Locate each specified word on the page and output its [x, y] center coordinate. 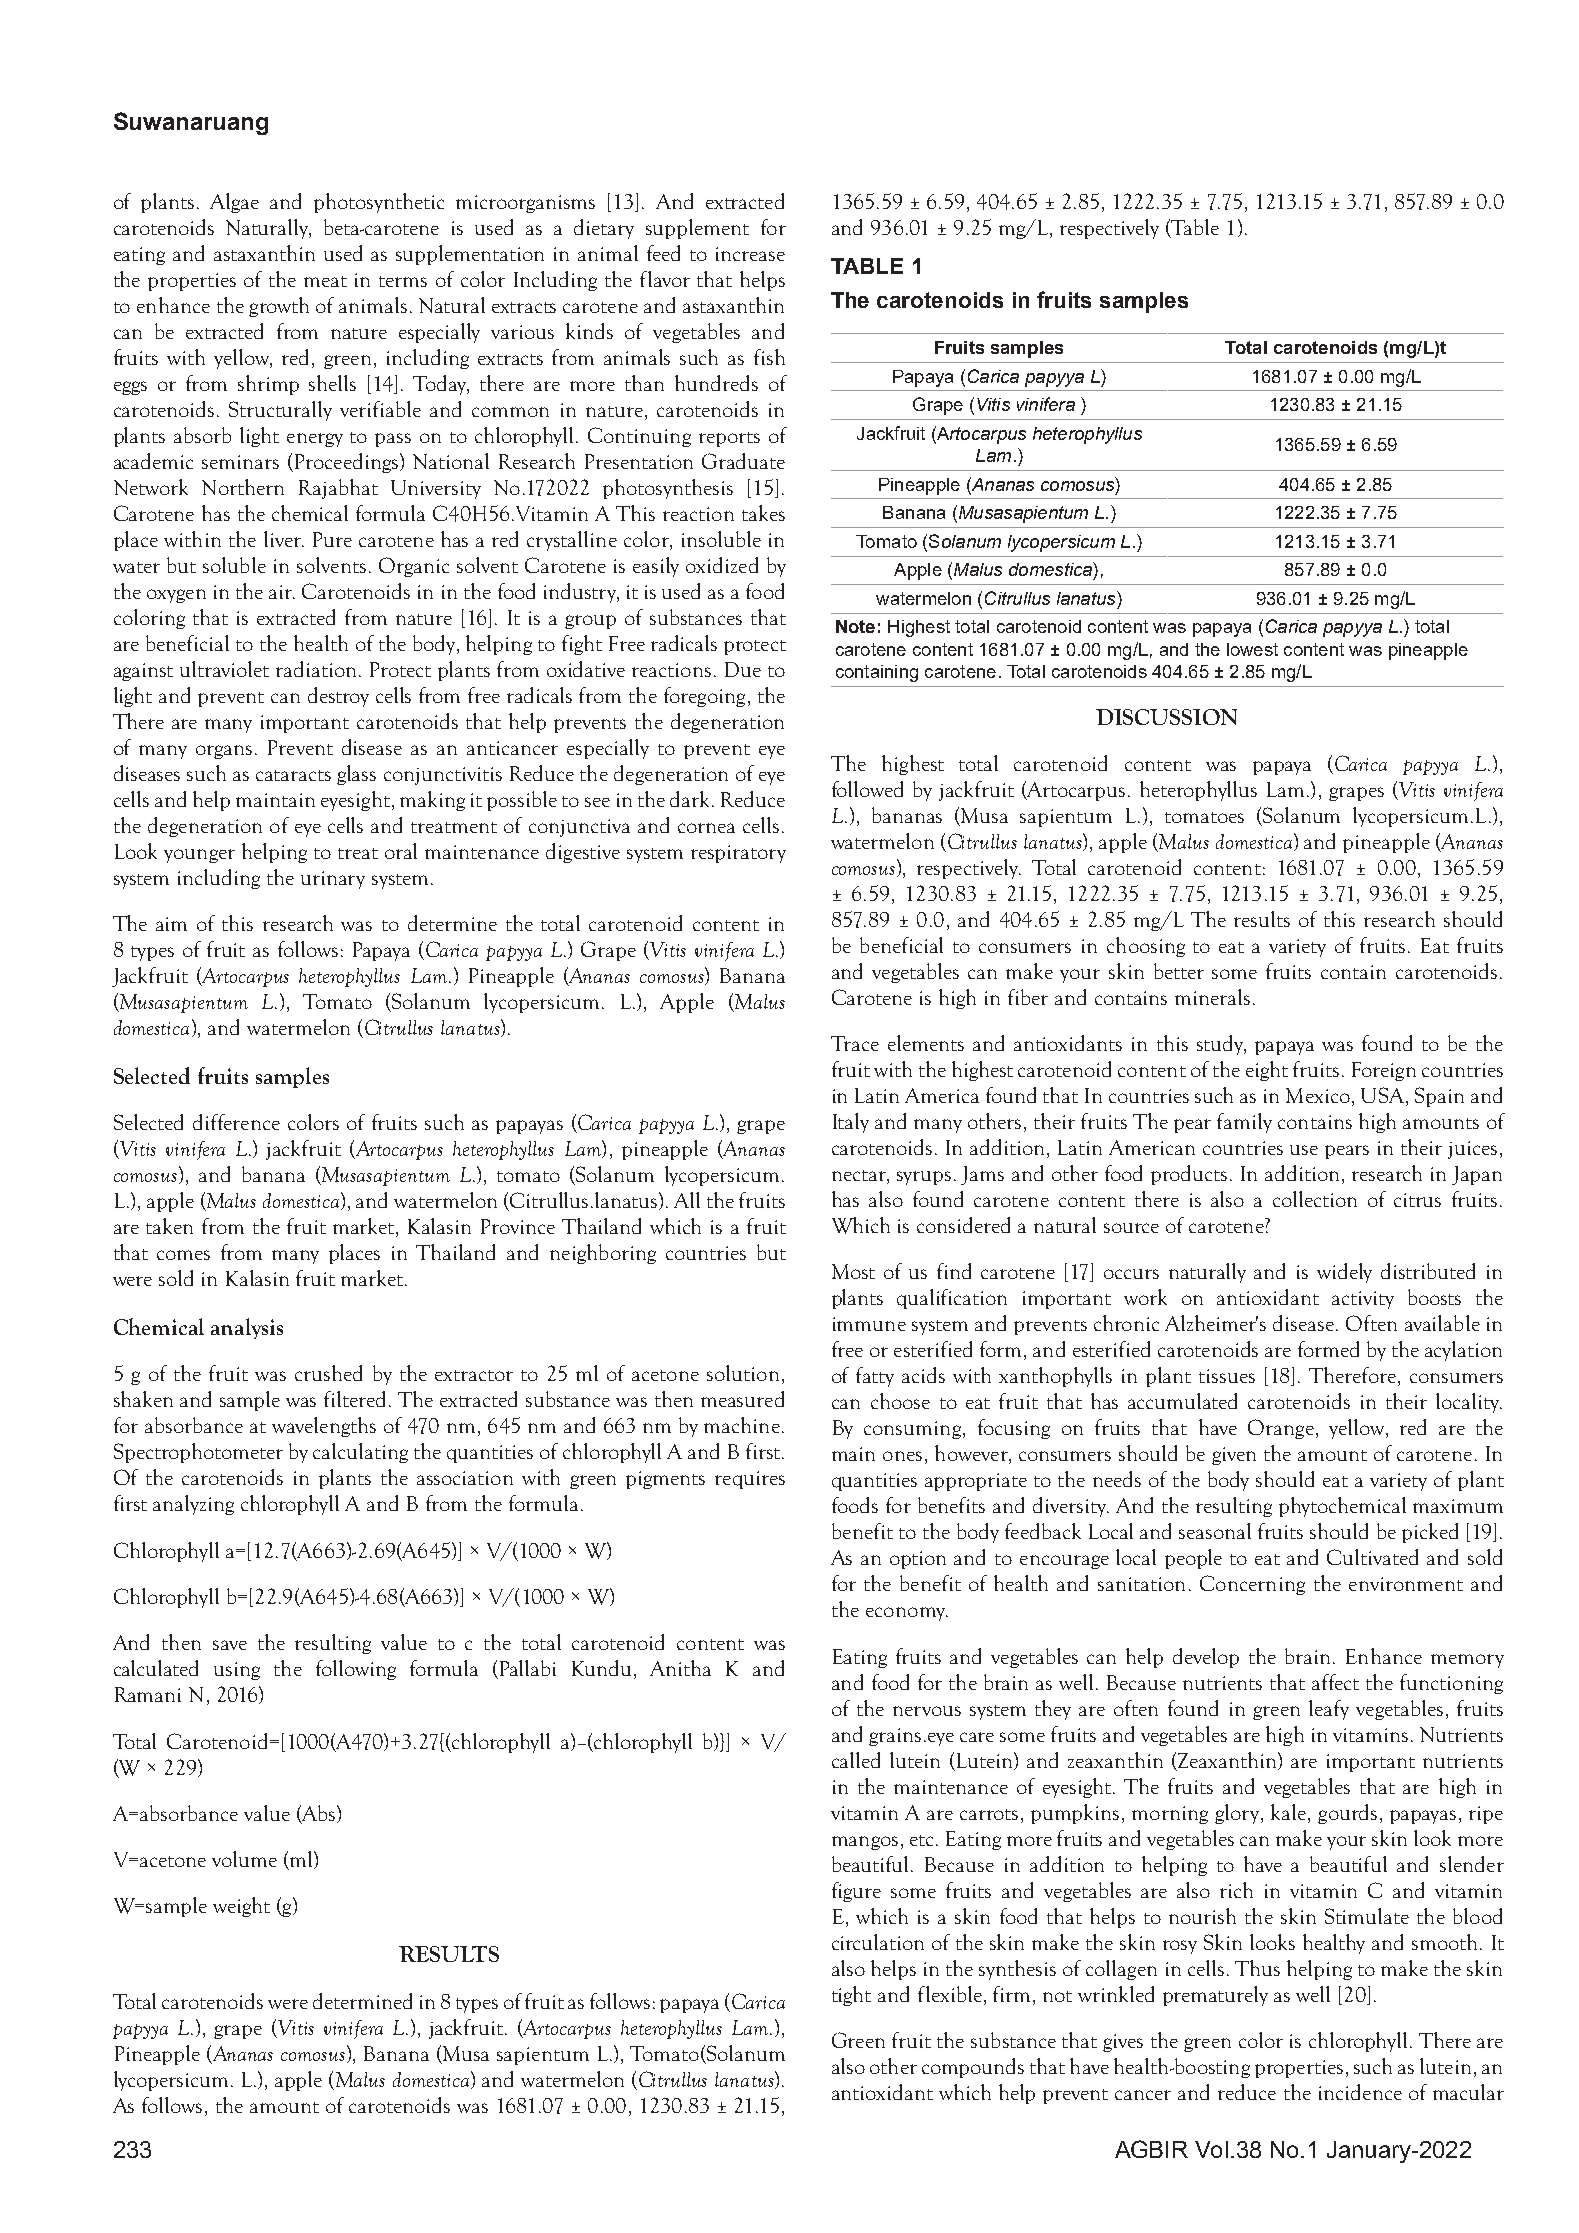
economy [906, 1614]
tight [851, 1996]
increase [750, 254]
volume [244, 1859]
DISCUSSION [1166, 717]
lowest [1252, 649]
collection [1315, 1199]
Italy [851, 1123]
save [230, 1645]
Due [743, 669]
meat [325, 281]
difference [236, 1122]
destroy [338, 697]
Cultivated [1372, 1557]
